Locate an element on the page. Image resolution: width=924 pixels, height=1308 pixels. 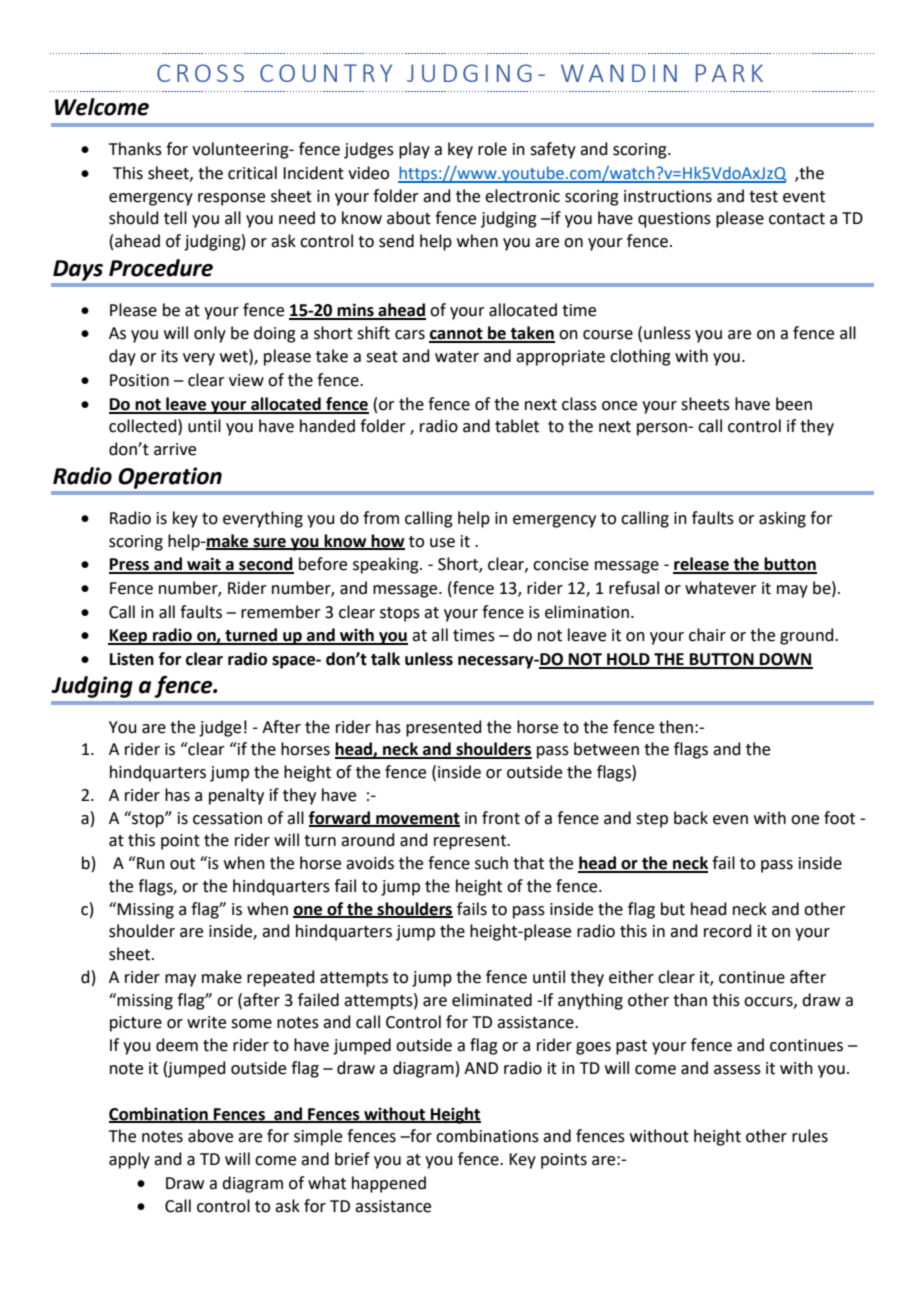
happened is located at coordinates (389, 1184).
